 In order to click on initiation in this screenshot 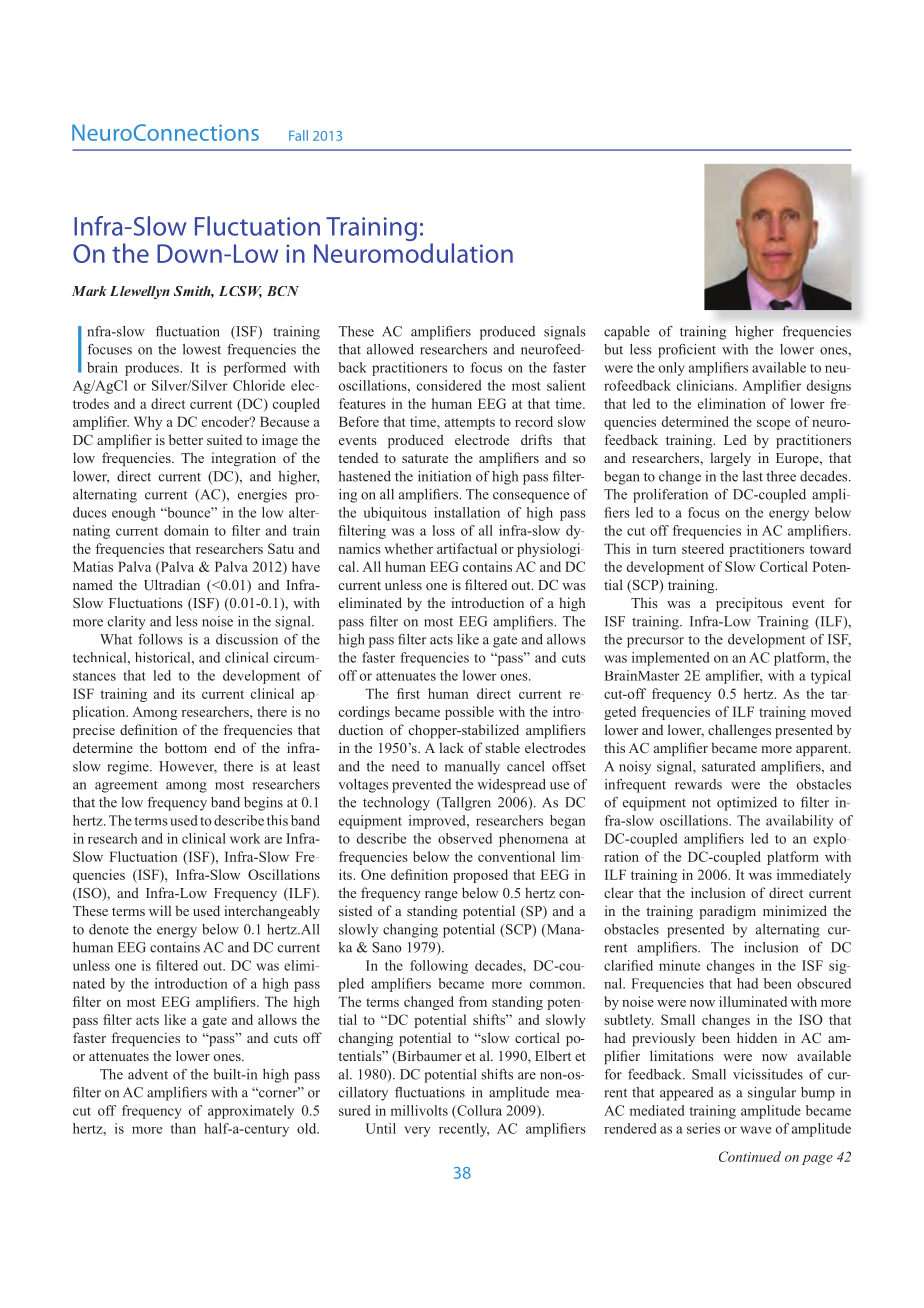, I will do `click(444, 476)`.
